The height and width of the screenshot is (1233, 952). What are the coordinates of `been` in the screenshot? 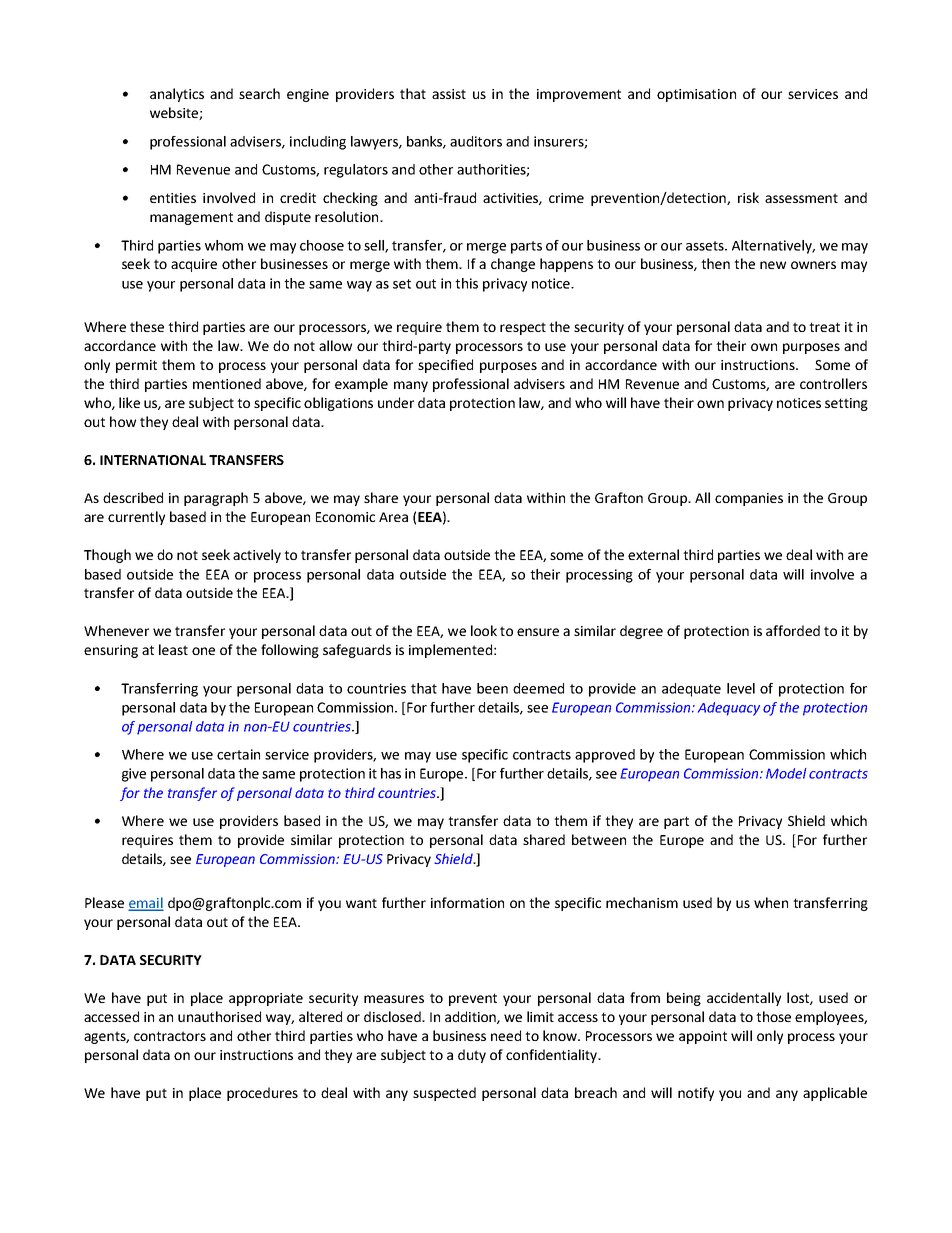 It's located at (492, 688).
